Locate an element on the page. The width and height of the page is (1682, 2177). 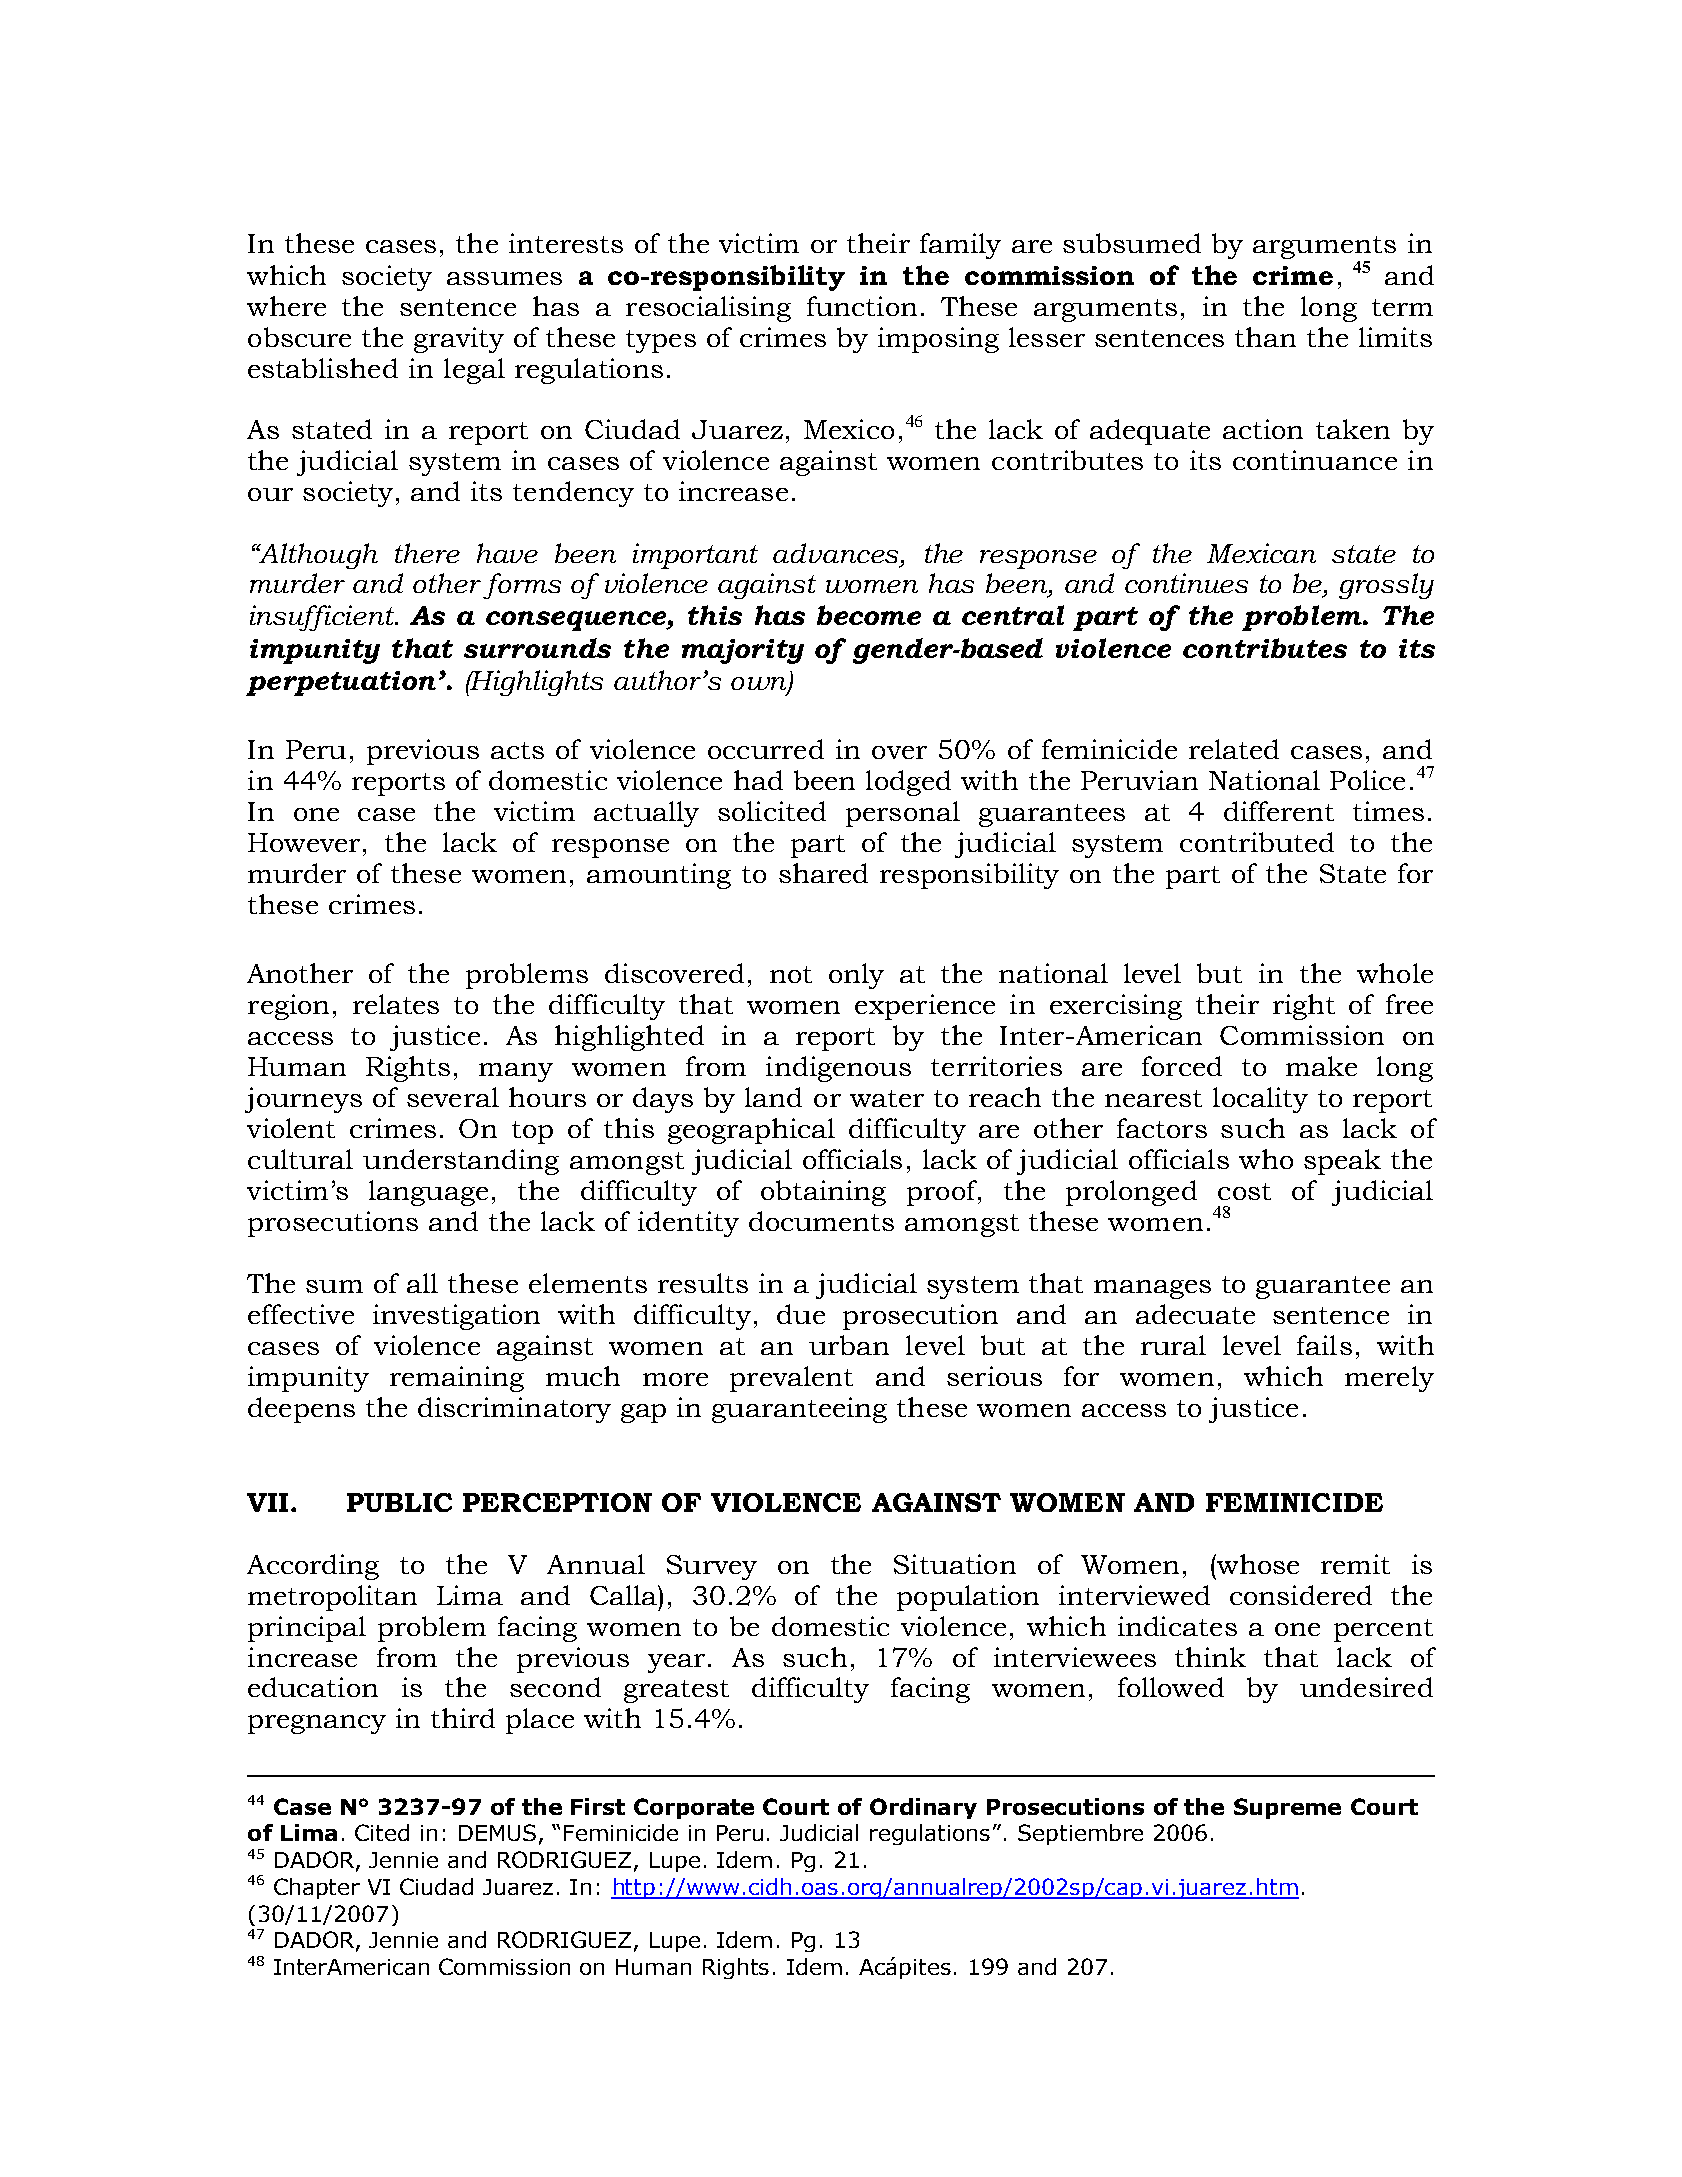
function is located at coordinates (862, 306).
